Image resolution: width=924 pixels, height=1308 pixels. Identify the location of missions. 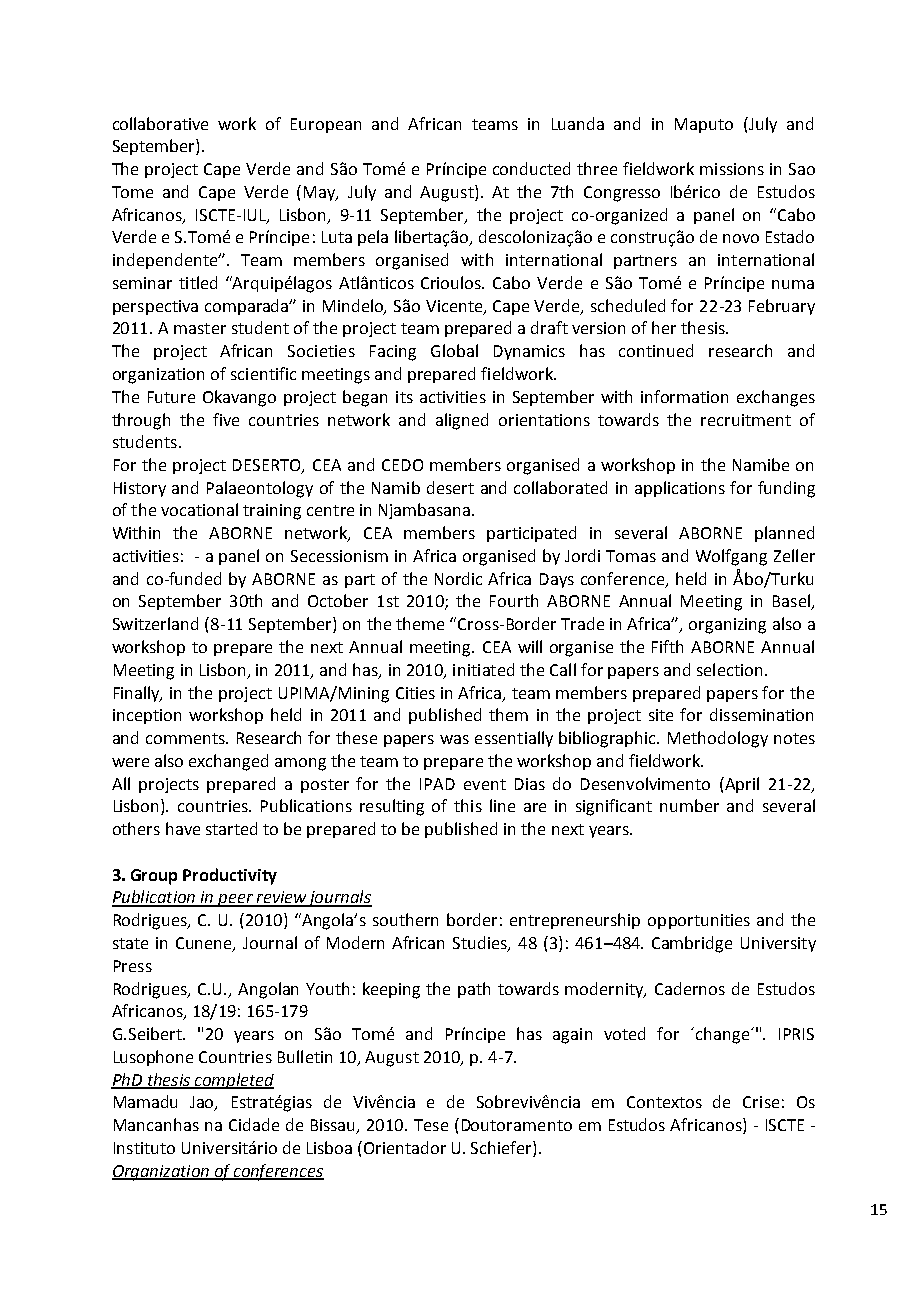
(732, 169).
